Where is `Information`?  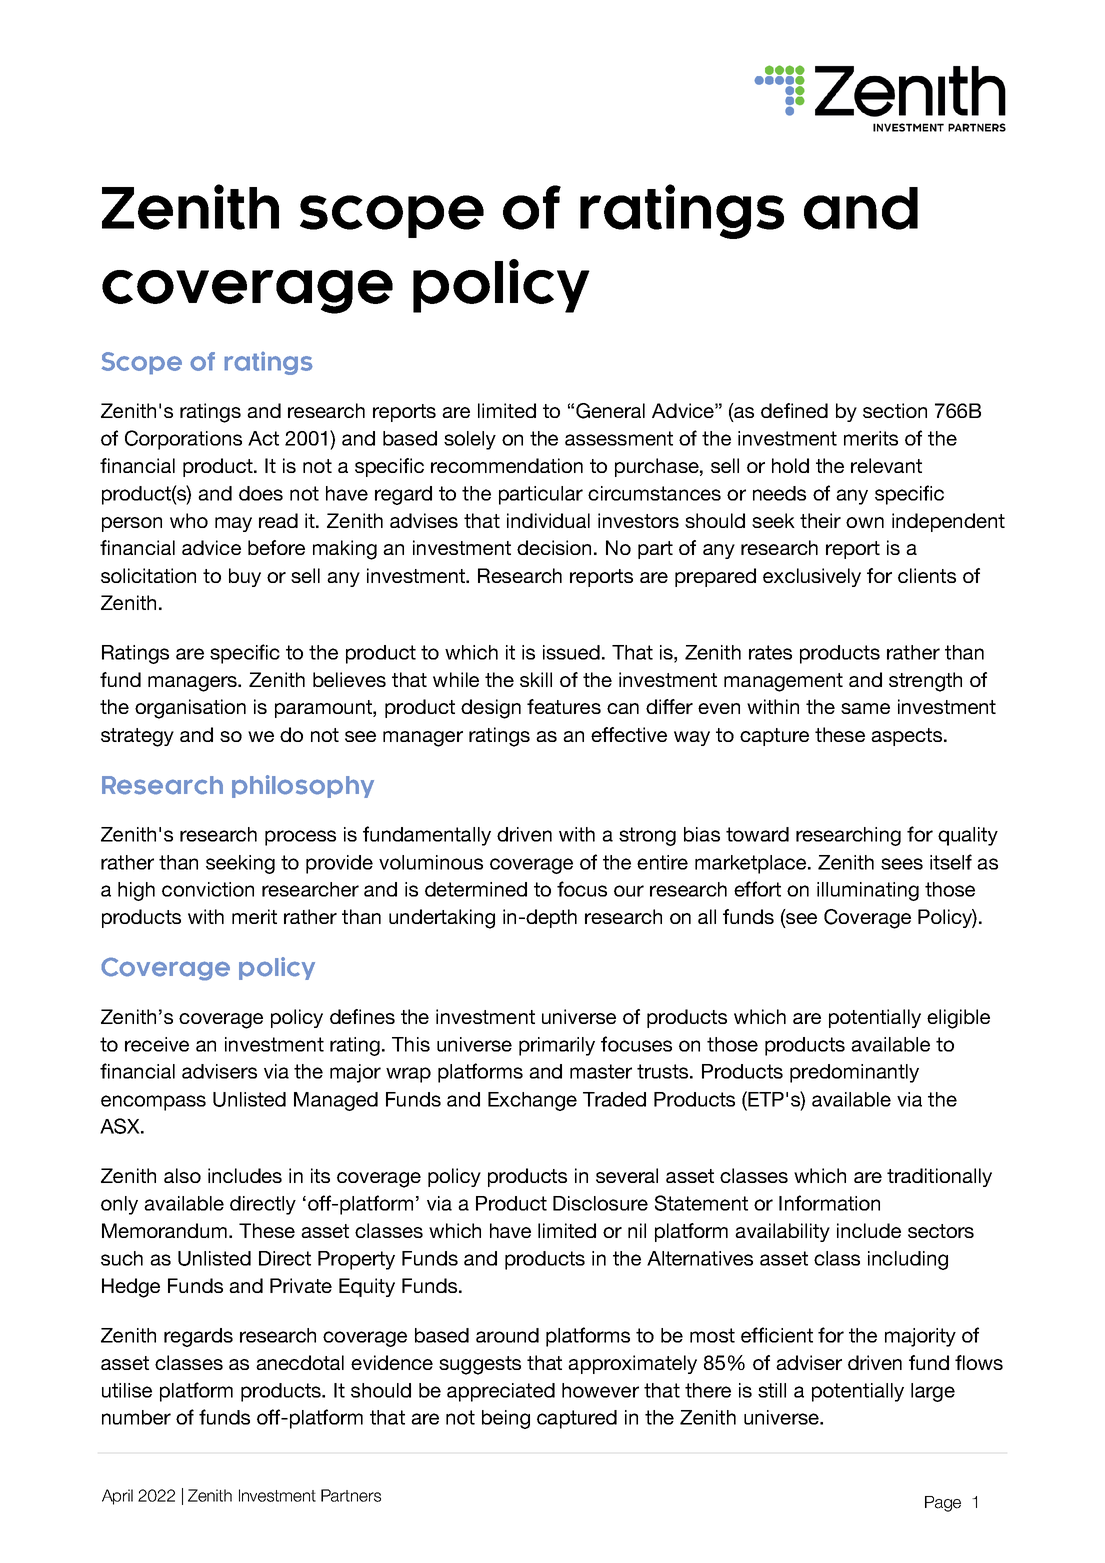
Information is located at coordinates (829, 1203).
